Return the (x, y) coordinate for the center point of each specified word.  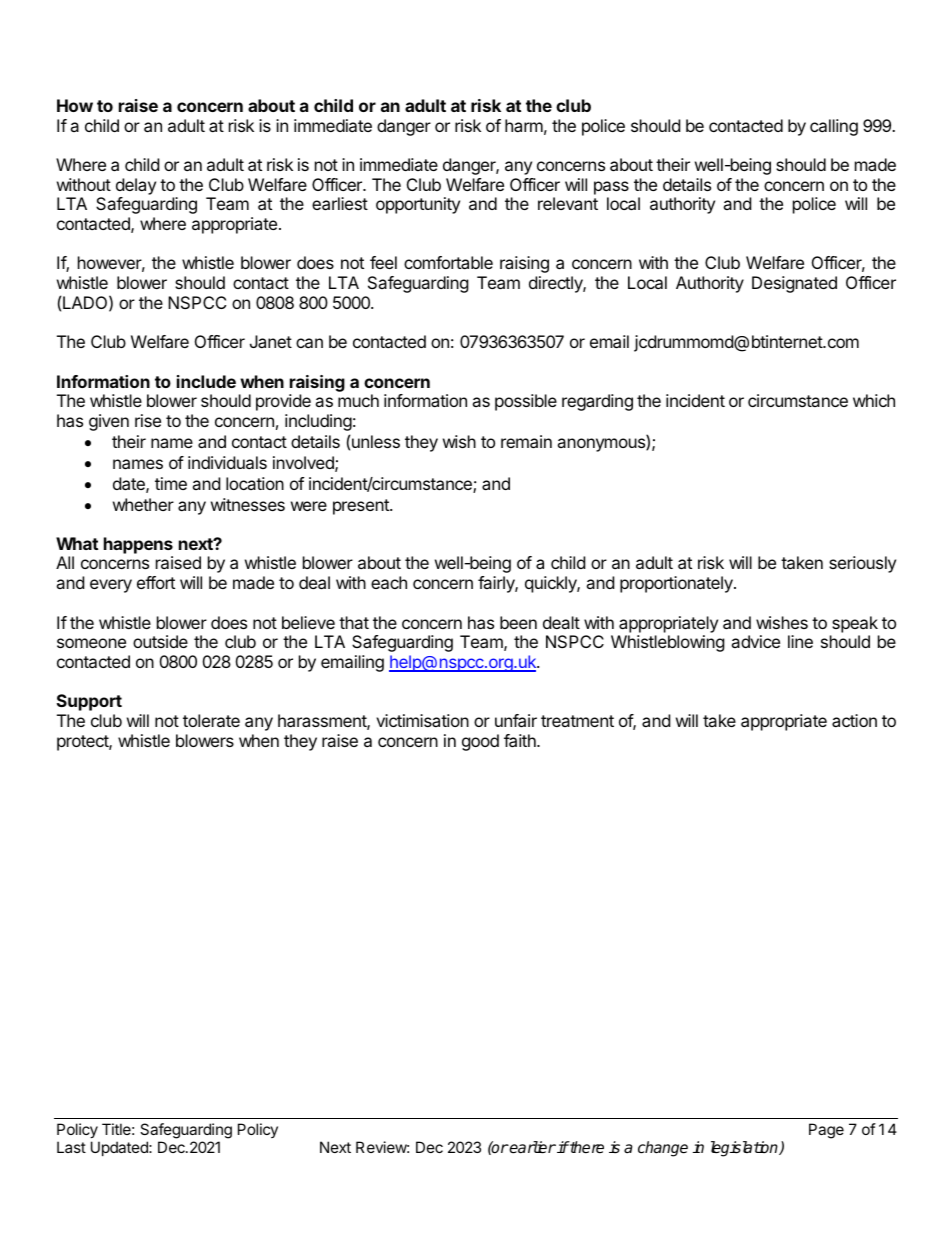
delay (136, 186)
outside (160, 641)
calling (834, 127)
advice (755, 641)
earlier (532, 1147)
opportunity (418, 205)
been (518, 622)
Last (71, 1147)
